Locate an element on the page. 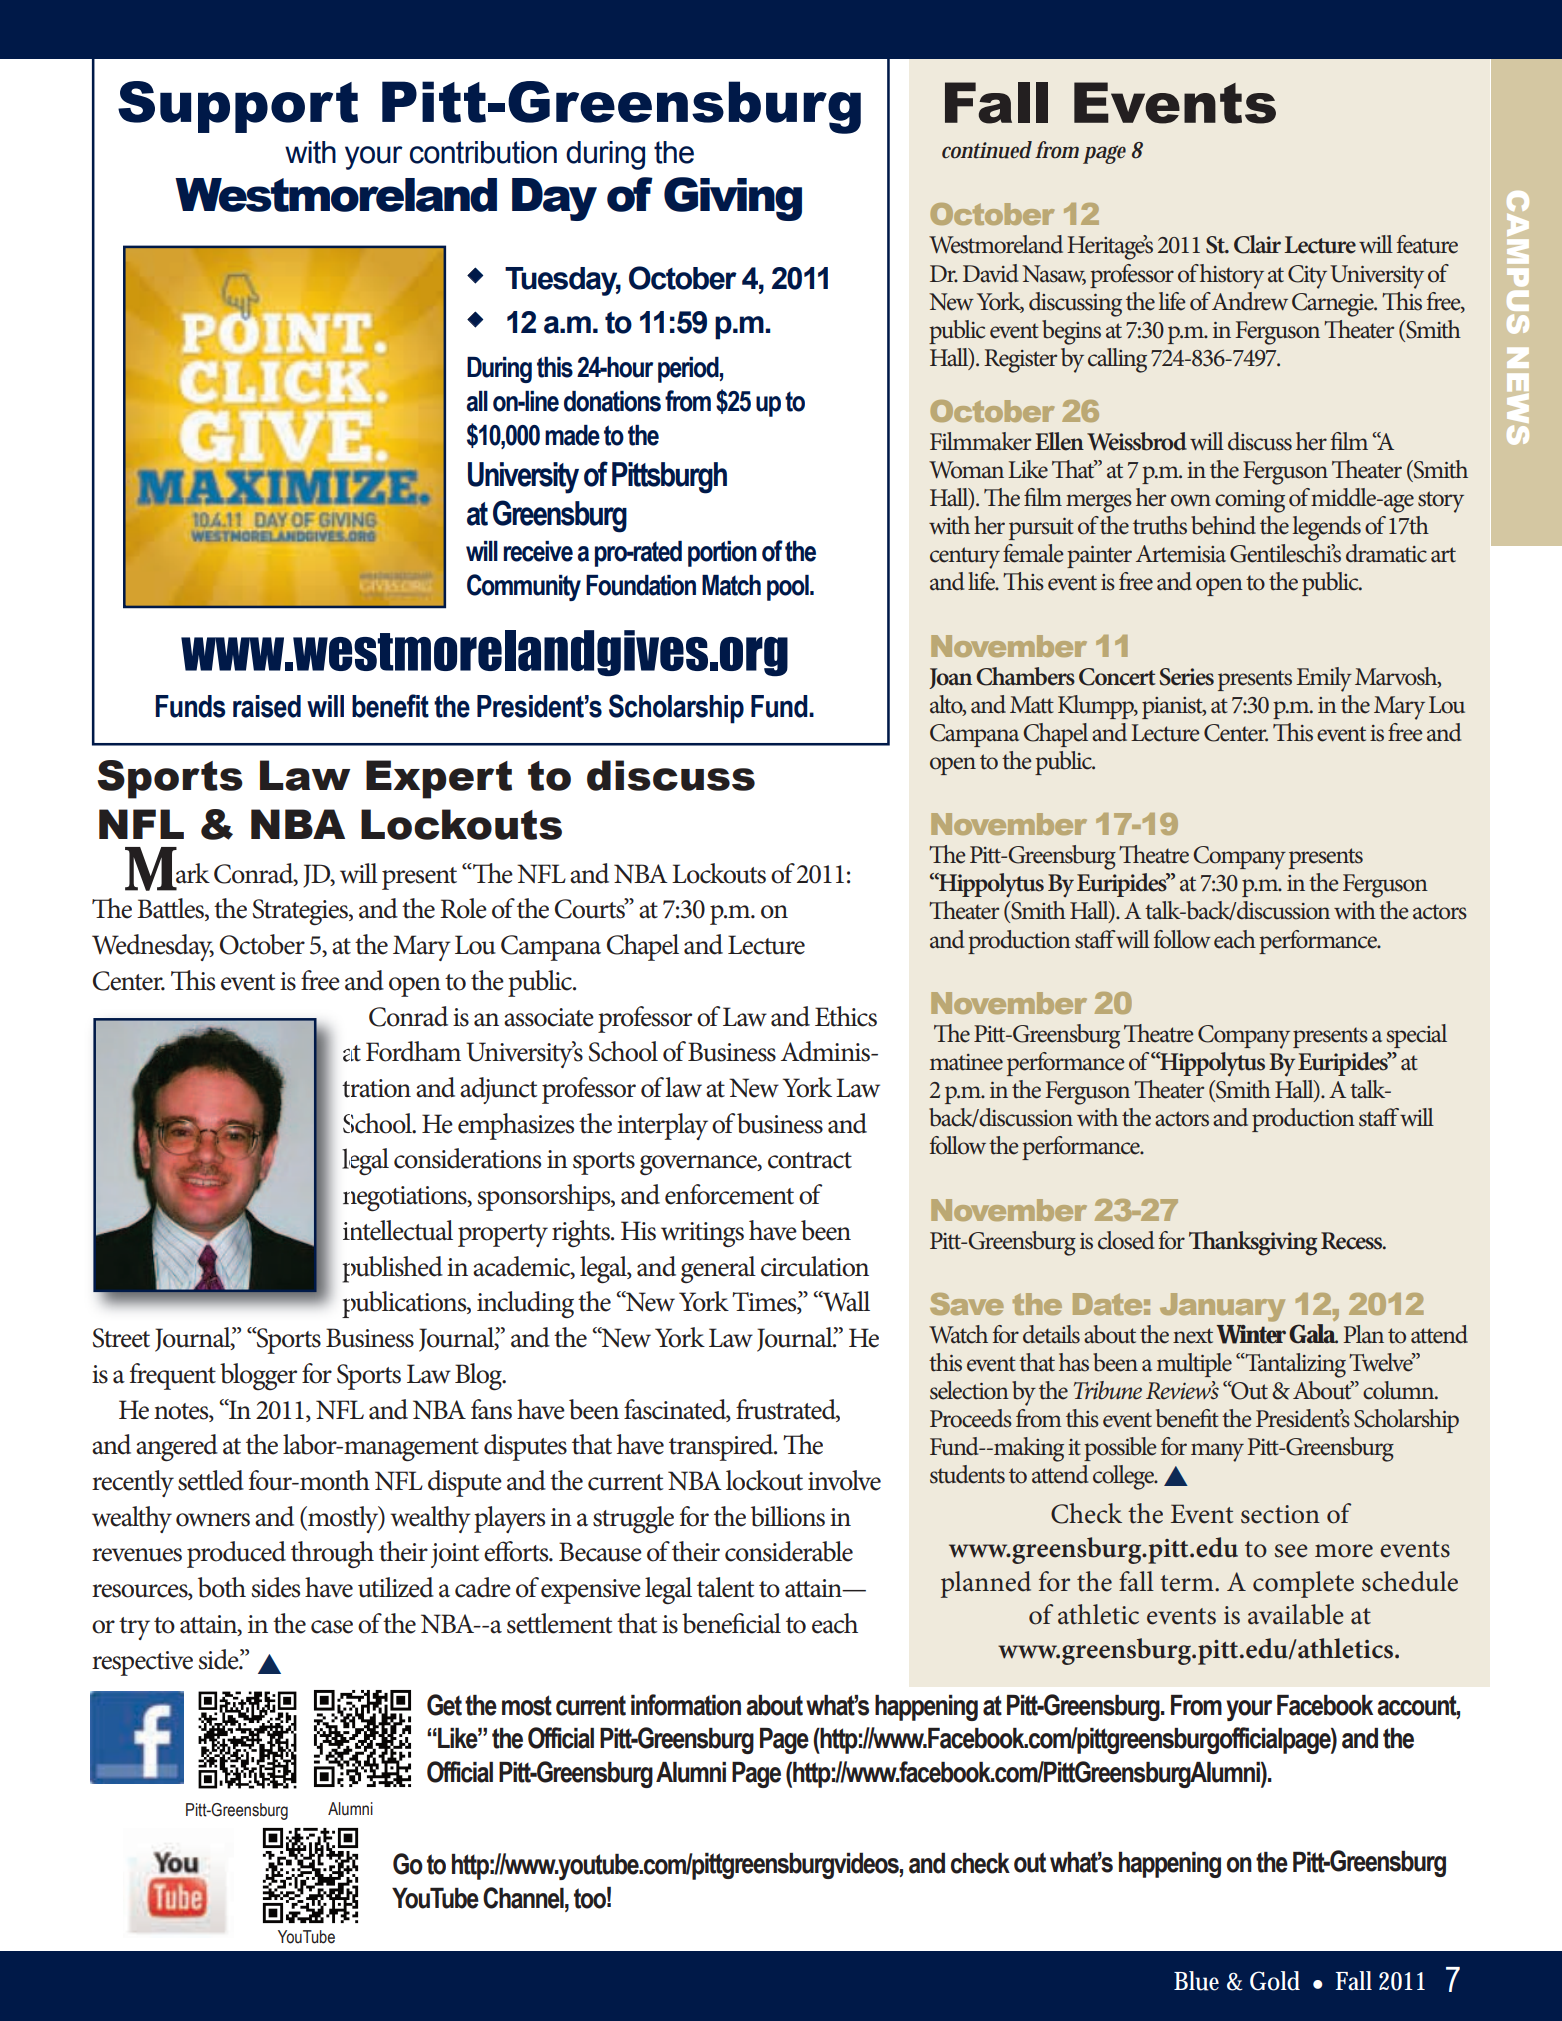 This page has height=2021, width=1562. special is located at coordinates (1416, 1036).
